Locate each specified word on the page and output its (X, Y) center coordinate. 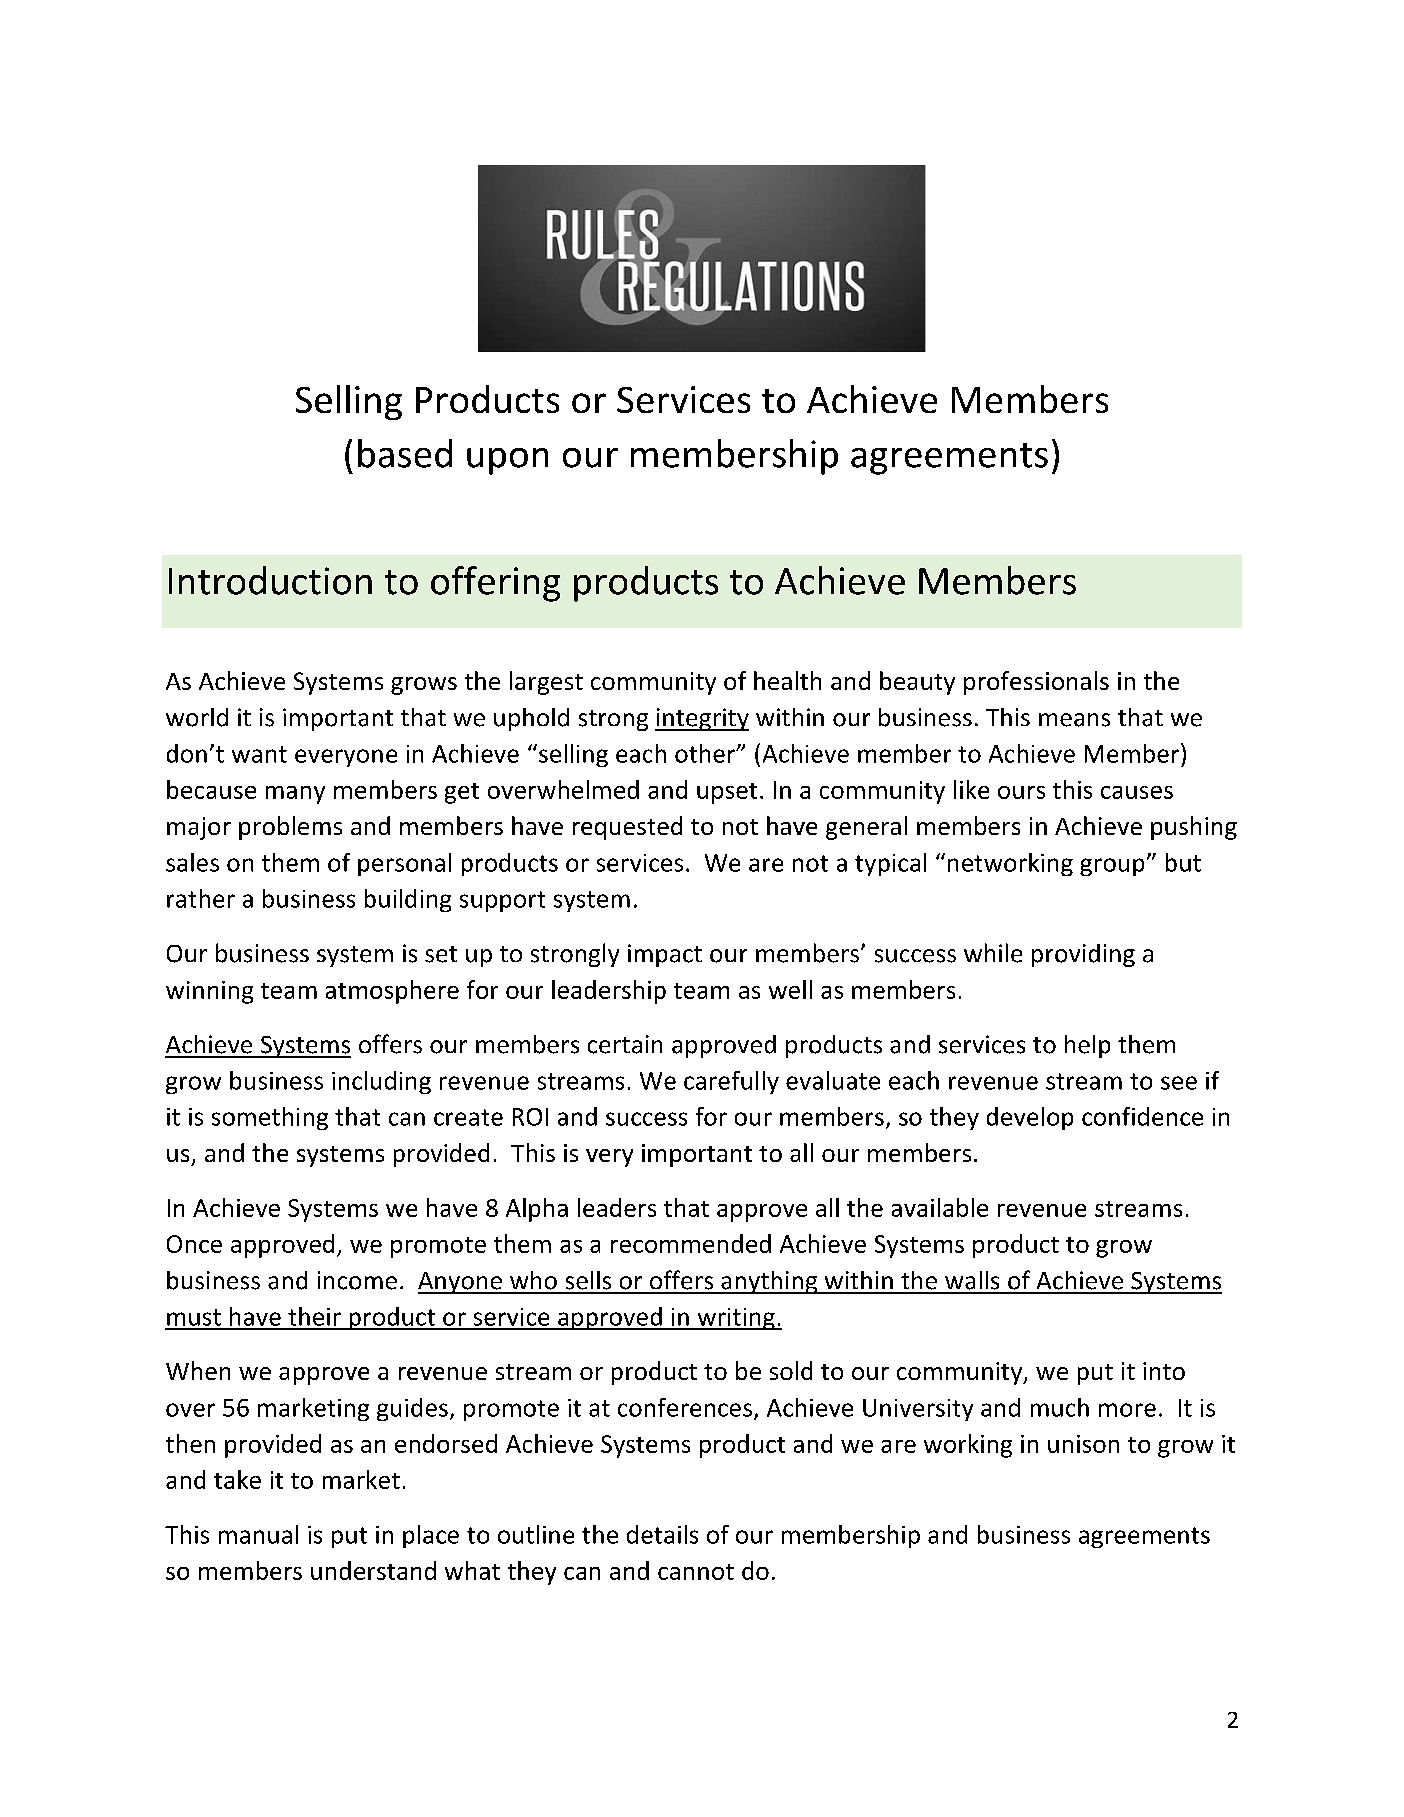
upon (507, 461)
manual (258, 1534)
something (270, 1118)
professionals (1036, 683)
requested (627, 828)
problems (290, 828)
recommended (691, 1243)
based (405, 453)
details (662, 1534)
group (1112, 867)
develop (1030, 1118)
